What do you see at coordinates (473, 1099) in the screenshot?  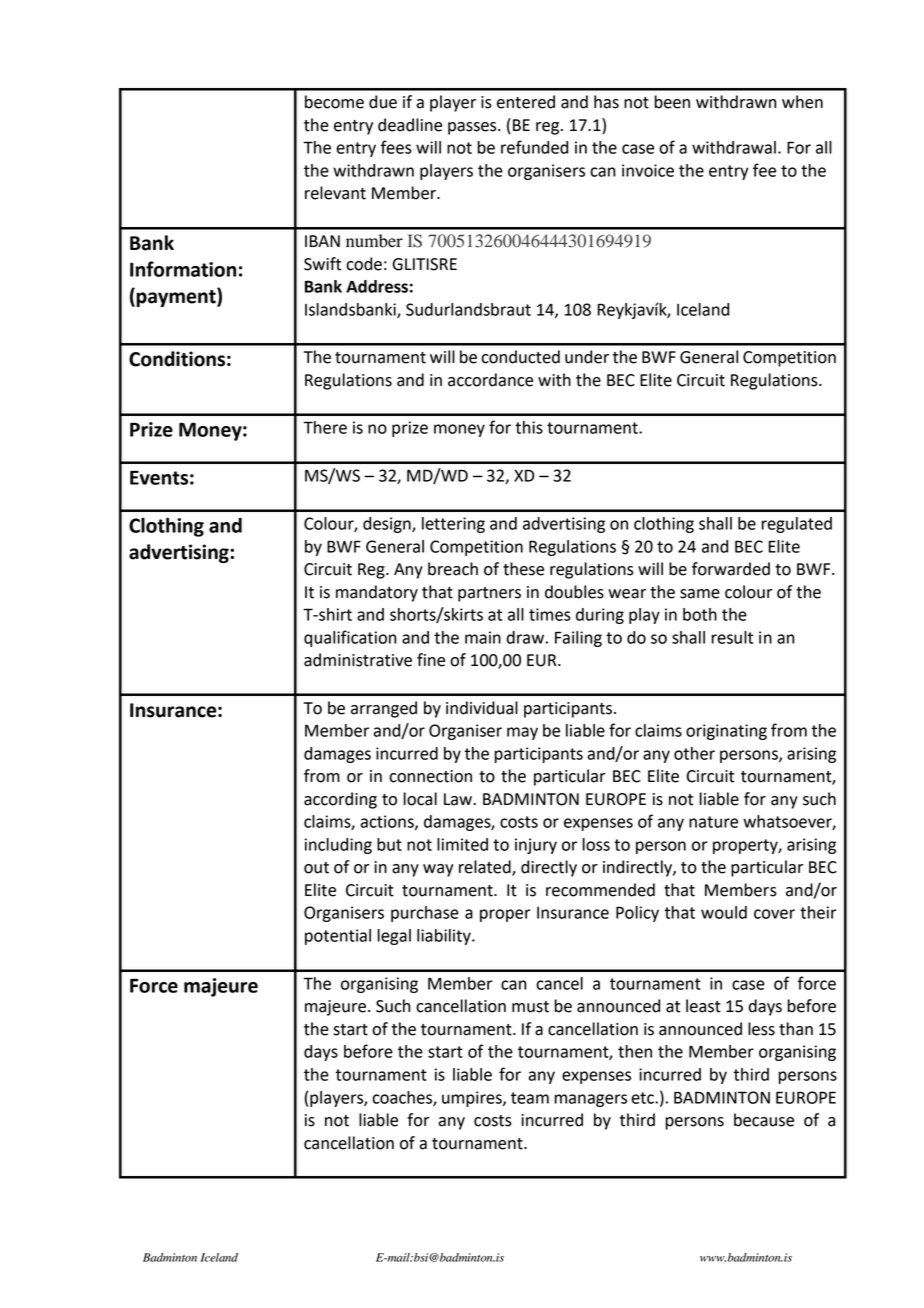 I see `umpires` at bounding box center [473, 1099].
